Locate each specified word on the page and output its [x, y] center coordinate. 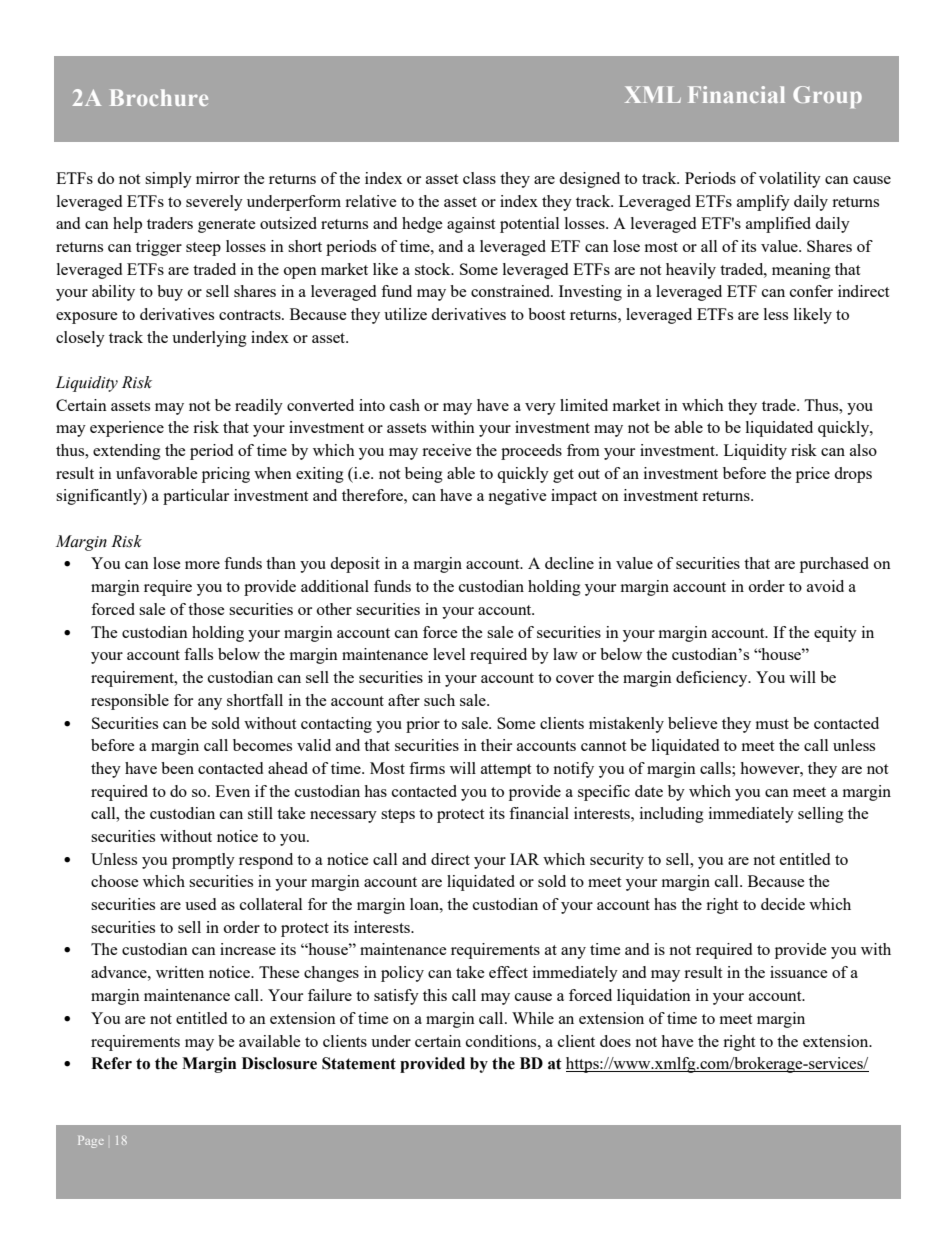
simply [168, 180]
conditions [502, 1041]
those [206, 609]
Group [827, 97]
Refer [111, 1063]
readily [259, 407]
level [449, 654]
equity [835, 634]
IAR [524, 859]
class [479, 178]
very [540, 409]
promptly [203, 861]
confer [811, 291]
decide [783, 904]
